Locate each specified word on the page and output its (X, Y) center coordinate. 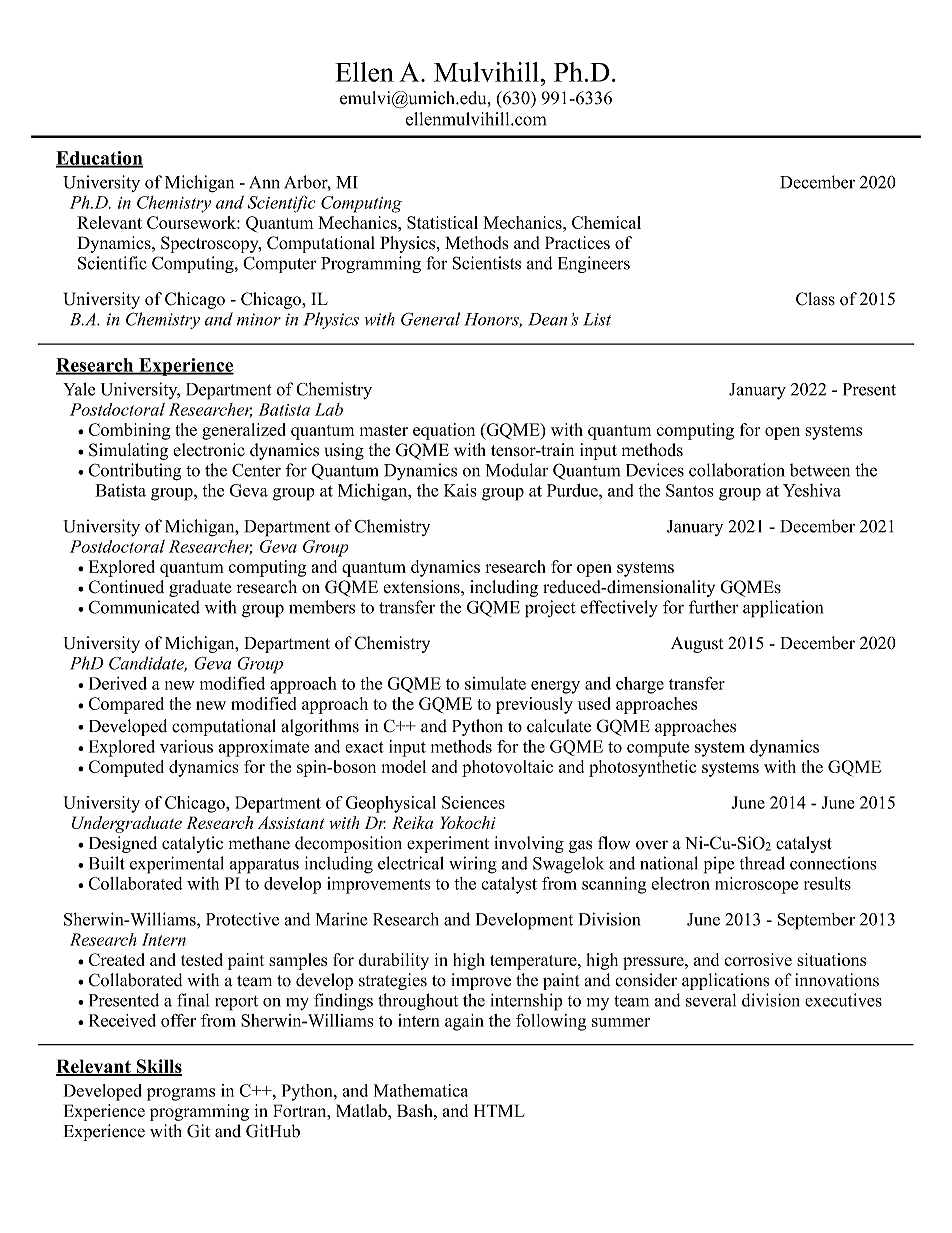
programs (181, 1094)
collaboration (737, 470)
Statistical (442, 222)
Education (99, 159)
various (186, 746)
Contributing (134, 472)
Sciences (473, 802)
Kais (460, 490)
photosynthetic (642, 768)
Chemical (606, 222)
